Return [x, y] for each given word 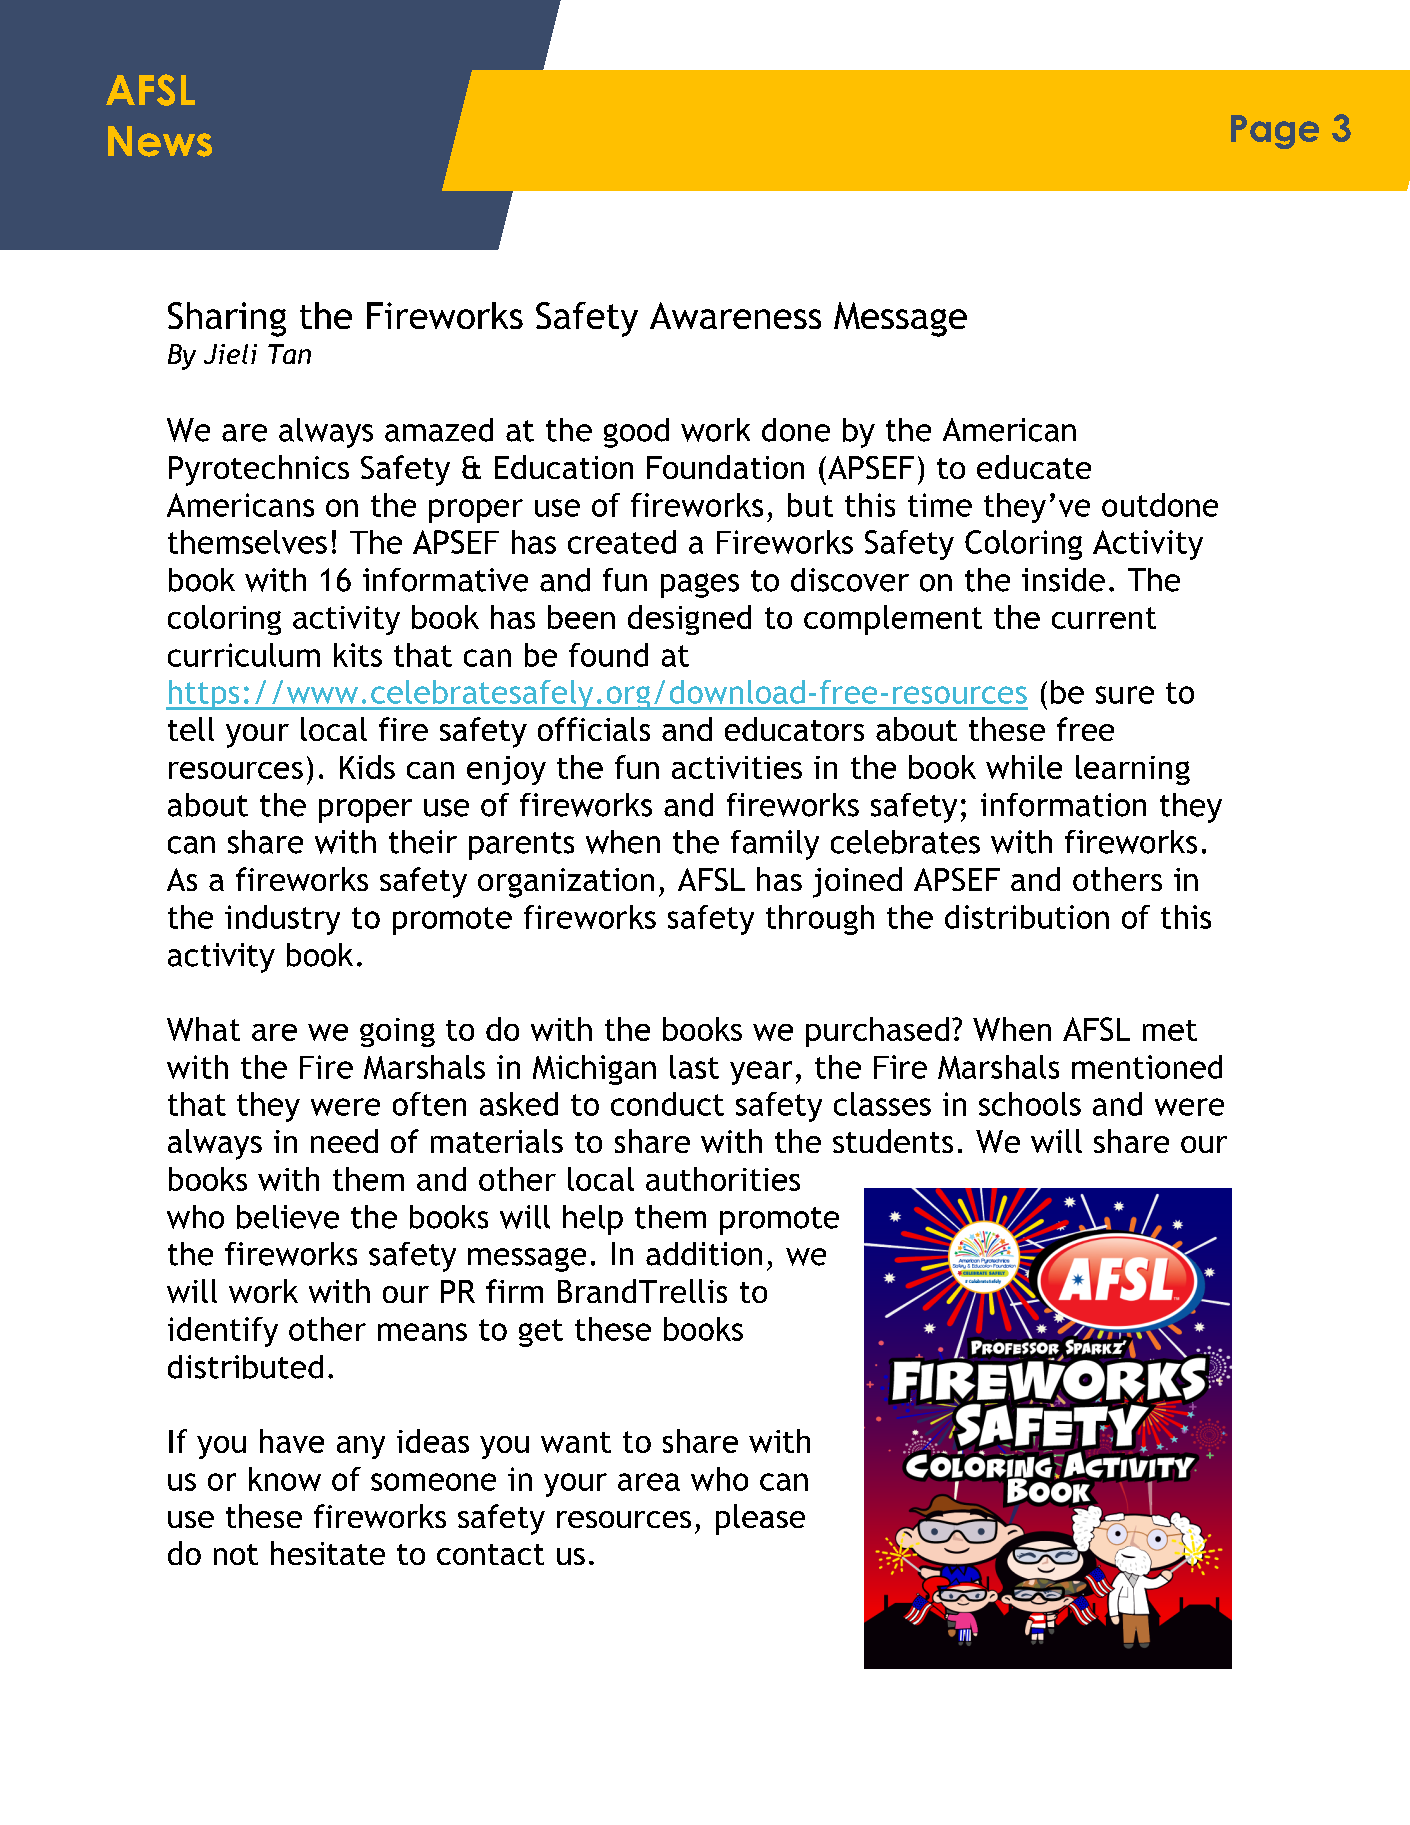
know [285, 1479]
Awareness [735, 315]
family [775, 845]
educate [1034, 467]
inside [1063, 580]
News [160, 141]
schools [1030, 1104]
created [622, 542]
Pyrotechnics [259, 470]
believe [288, 1217]
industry [282, 920]
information [1063, 805]
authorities [723, 1179]
